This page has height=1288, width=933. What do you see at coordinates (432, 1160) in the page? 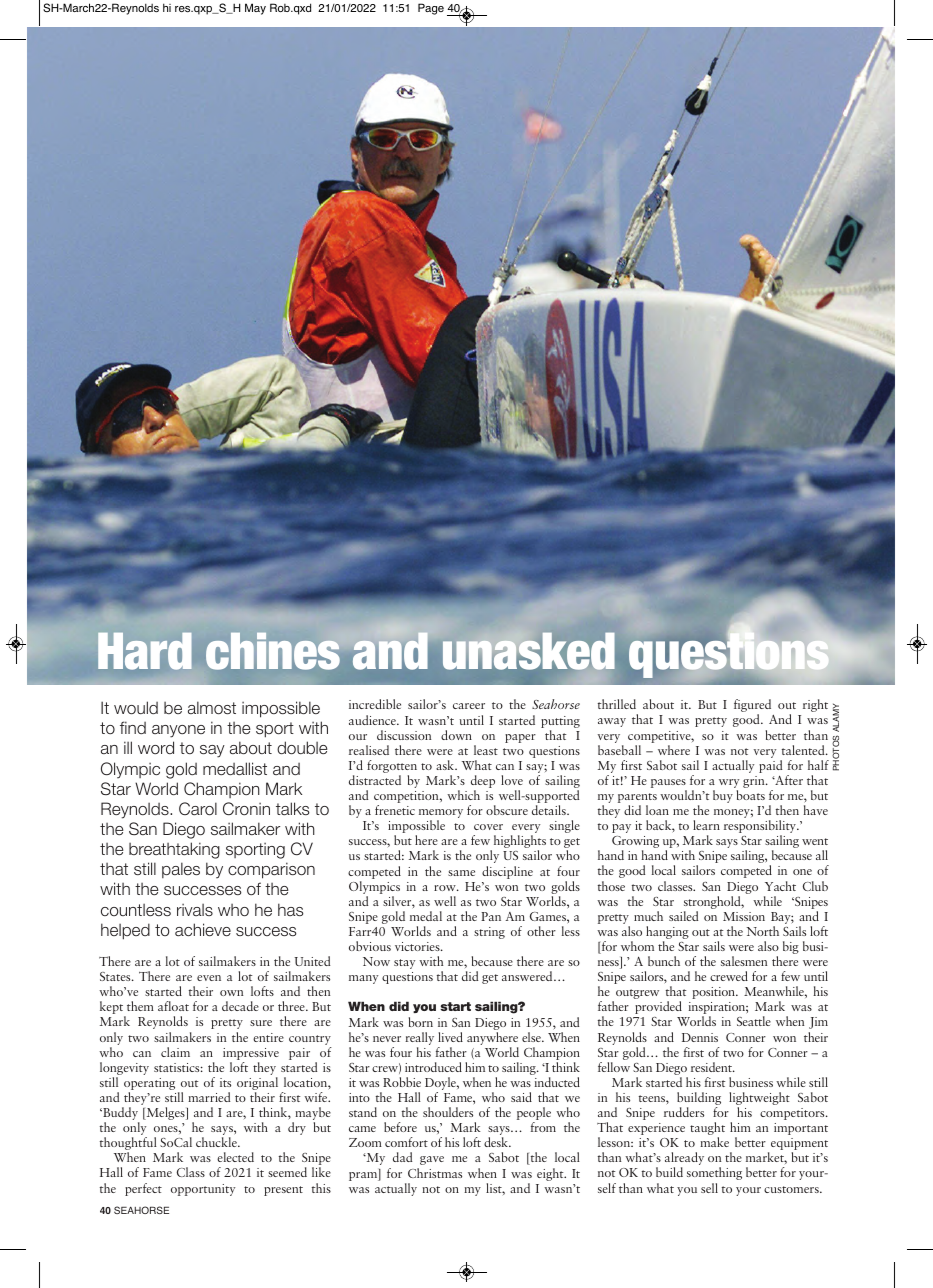
I see `gave` at bounding box center [432, 1160].
